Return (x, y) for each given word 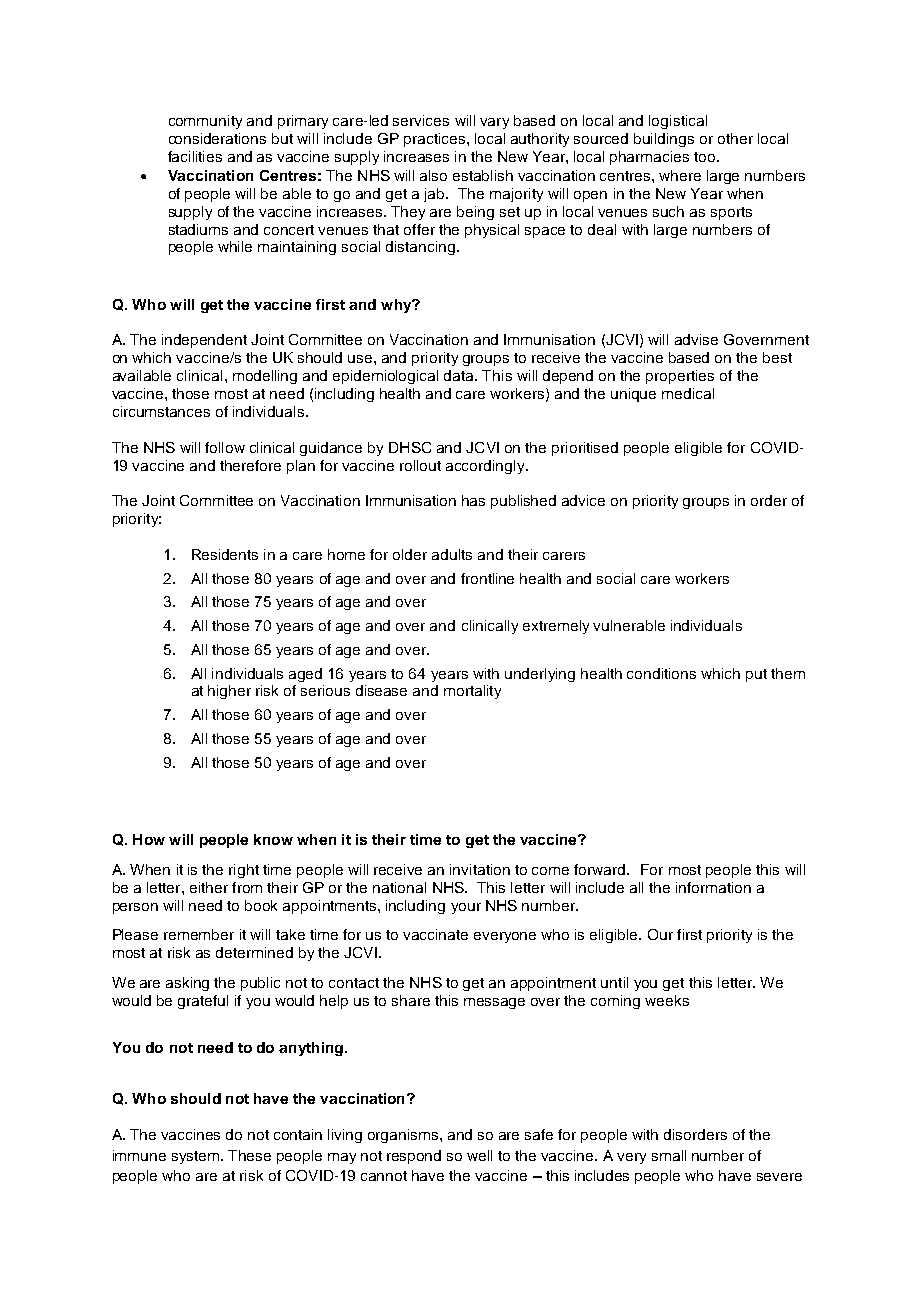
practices (436, 140)
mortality (472, 692)
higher (229, 692)
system (197, 1157)
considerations (217, 138)
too (706, 157)
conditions (661, 673)
